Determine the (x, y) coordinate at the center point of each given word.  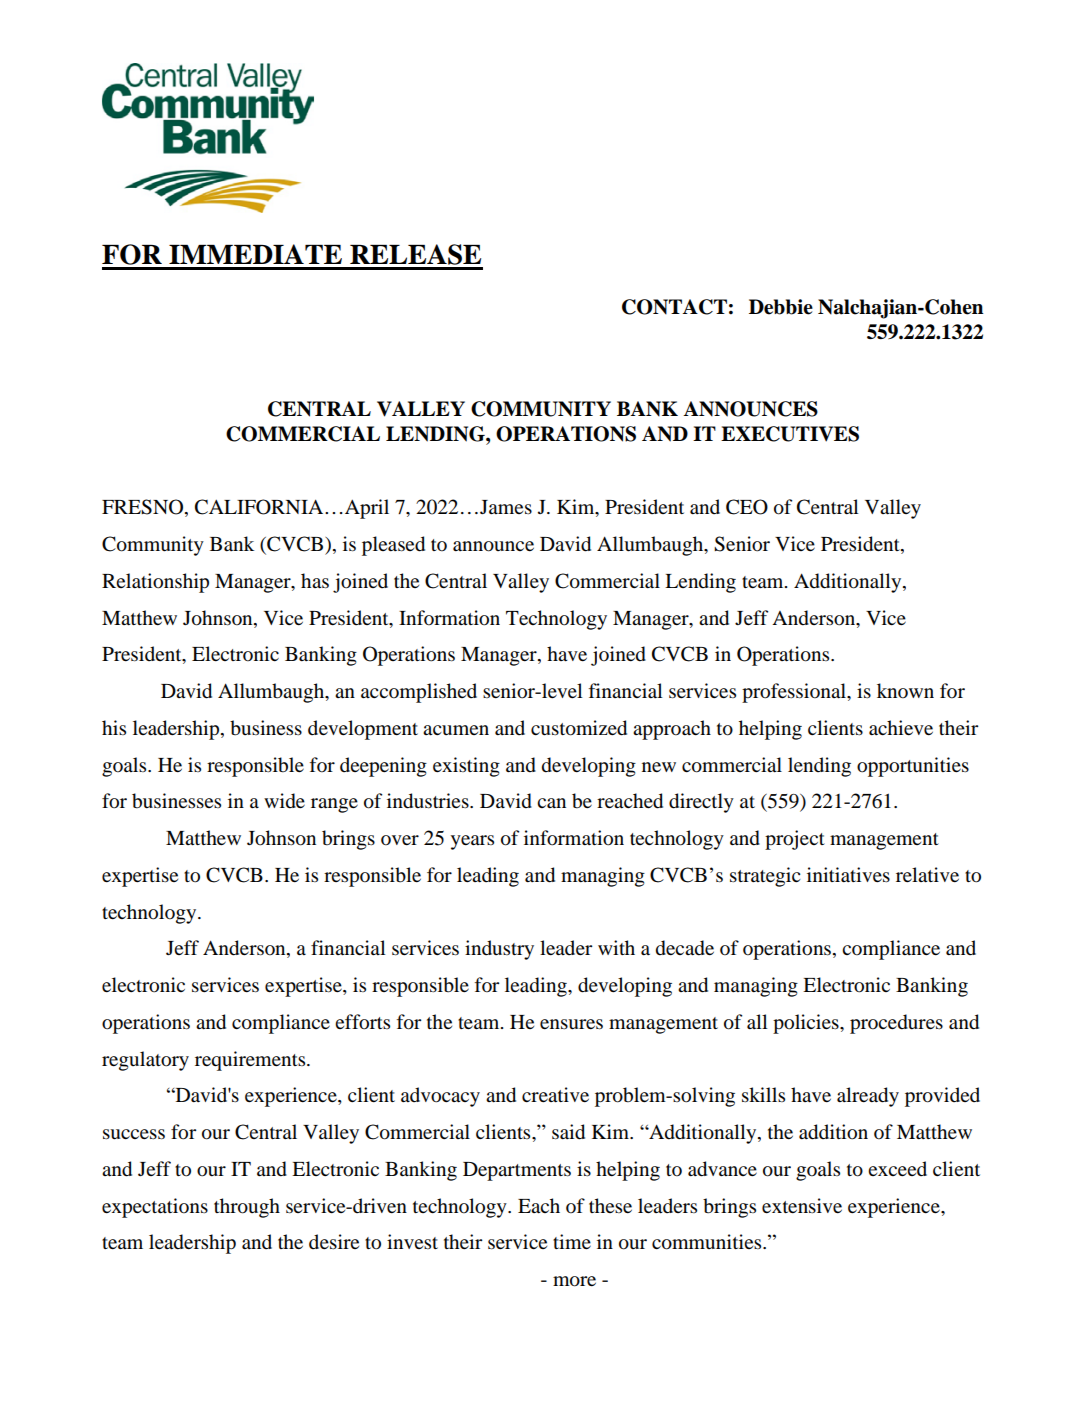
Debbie (781, 307)
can (551, 803)
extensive (802, 1205)
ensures (571, 1024)
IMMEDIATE (255, 254)
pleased (393, 546)
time (572, 1241)
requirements (251, 1061)
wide (284, 801)
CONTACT (674, 307)
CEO (747, 507)
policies (807, 1024)
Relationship (155, 583)
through (247, 1208)
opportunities (913, 767)
